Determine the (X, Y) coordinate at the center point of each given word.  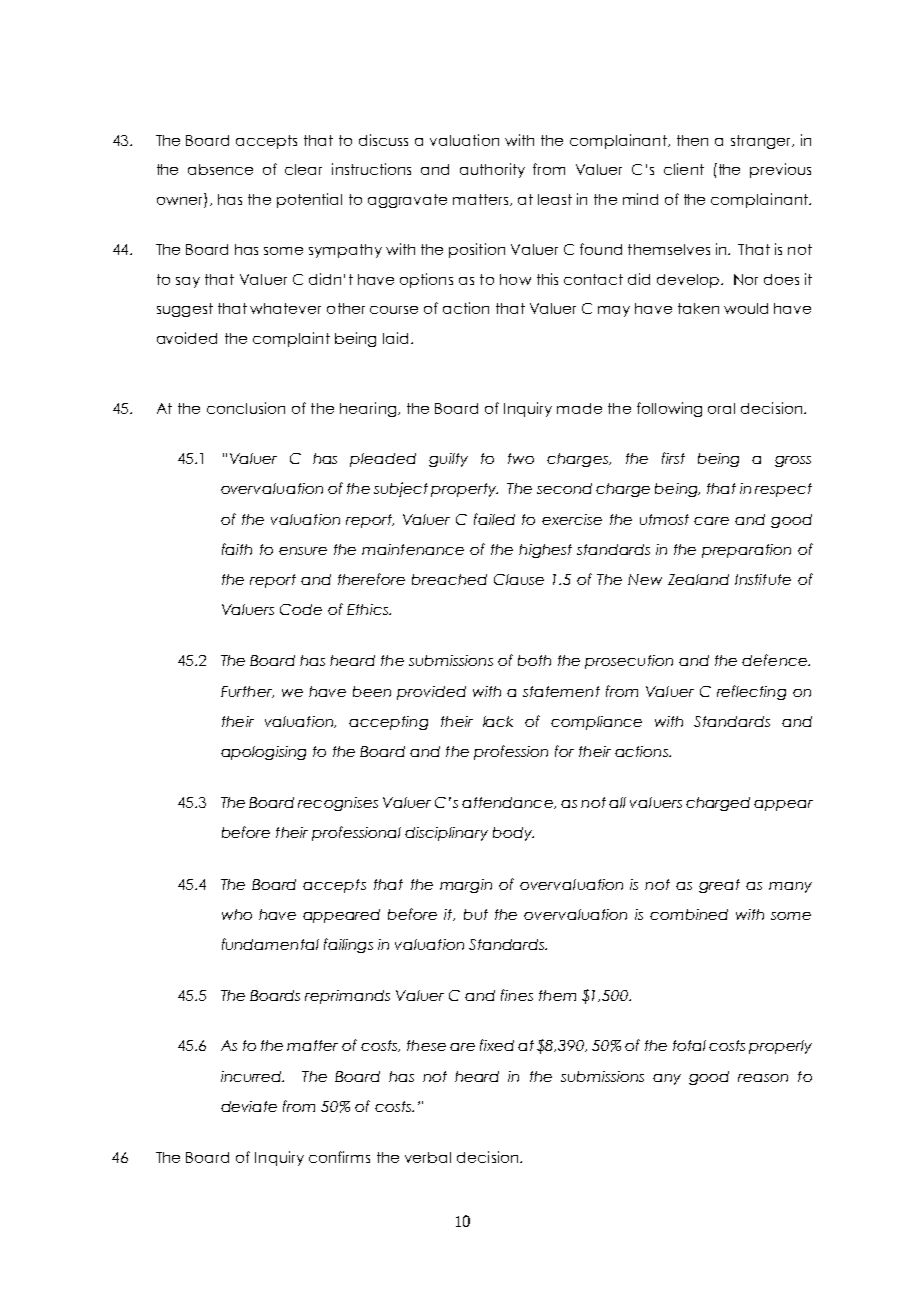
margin (466, 886)
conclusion (246, 408)
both (534, 660)
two (521, 458)
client (684, 169)
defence (775, 660)
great (719, 886)
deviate (249, 1106)
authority (492, 170)
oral (721, 408)
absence (220, 169)
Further (247, 692)
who (237, 914)
